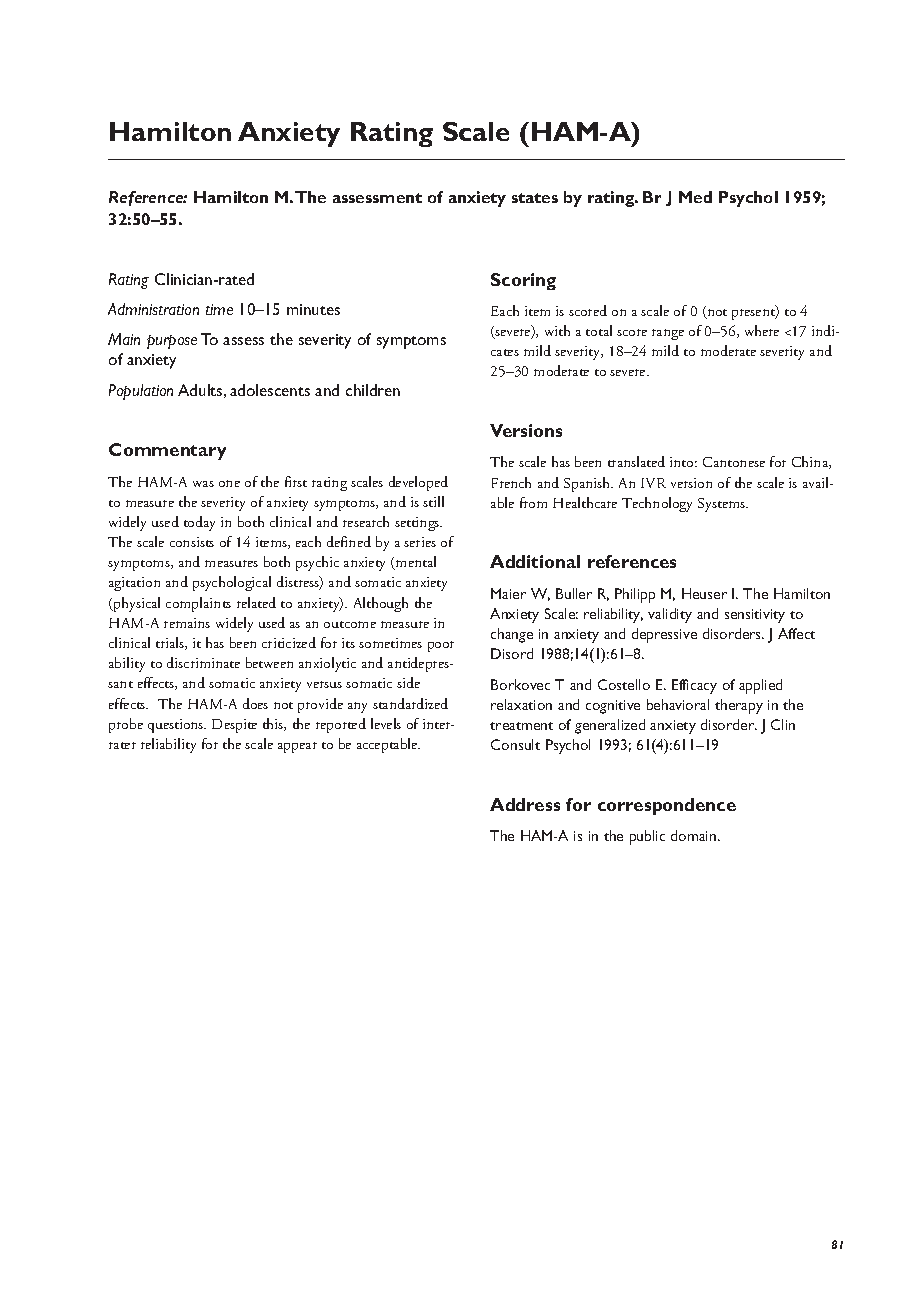 This screenshot has width=924, height=1308. I want to click on Med, so click(695, 197).
